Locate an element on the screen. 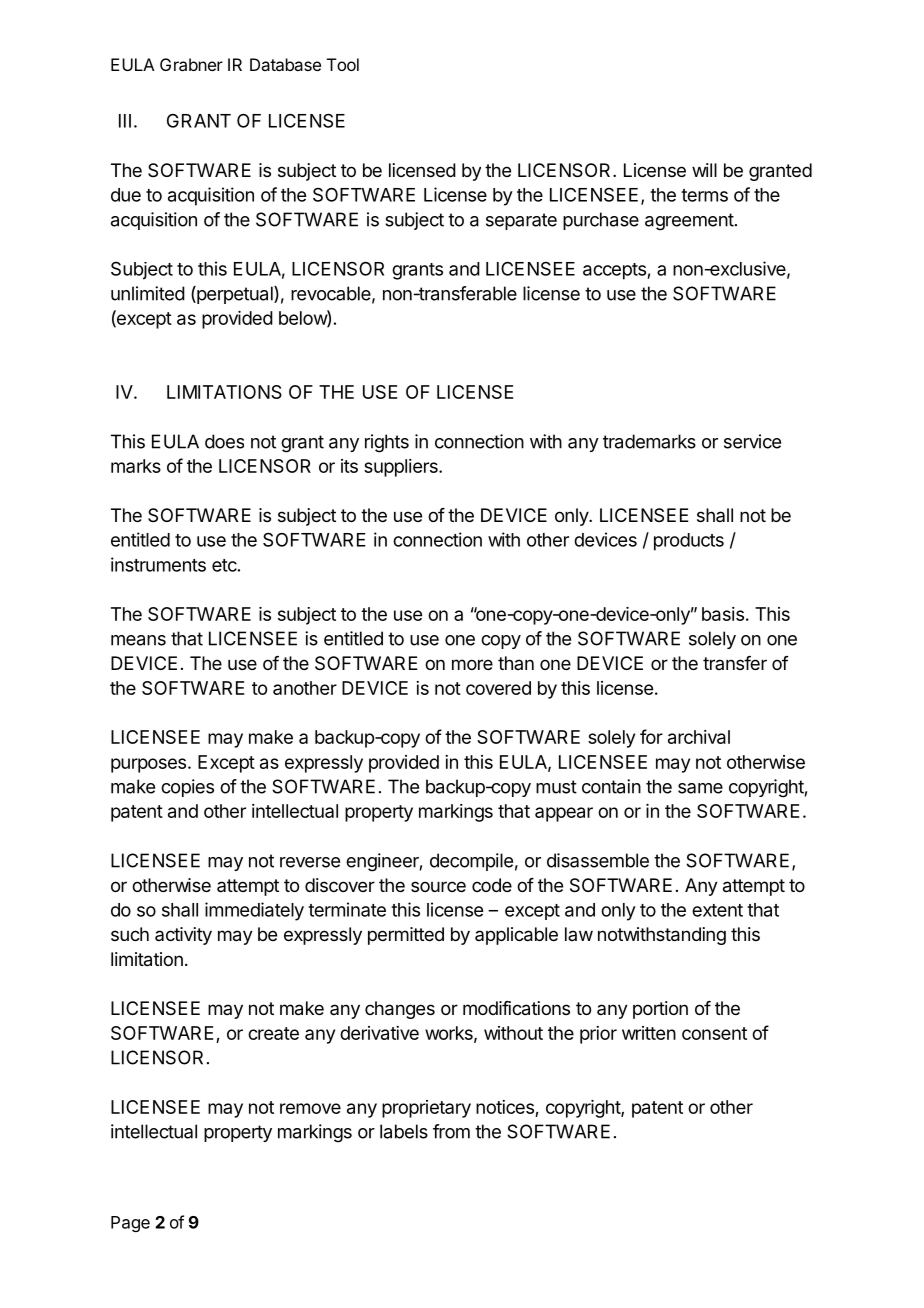 This screenshot has width=924, height=1308. basis is located at coordinates (723, 614).
